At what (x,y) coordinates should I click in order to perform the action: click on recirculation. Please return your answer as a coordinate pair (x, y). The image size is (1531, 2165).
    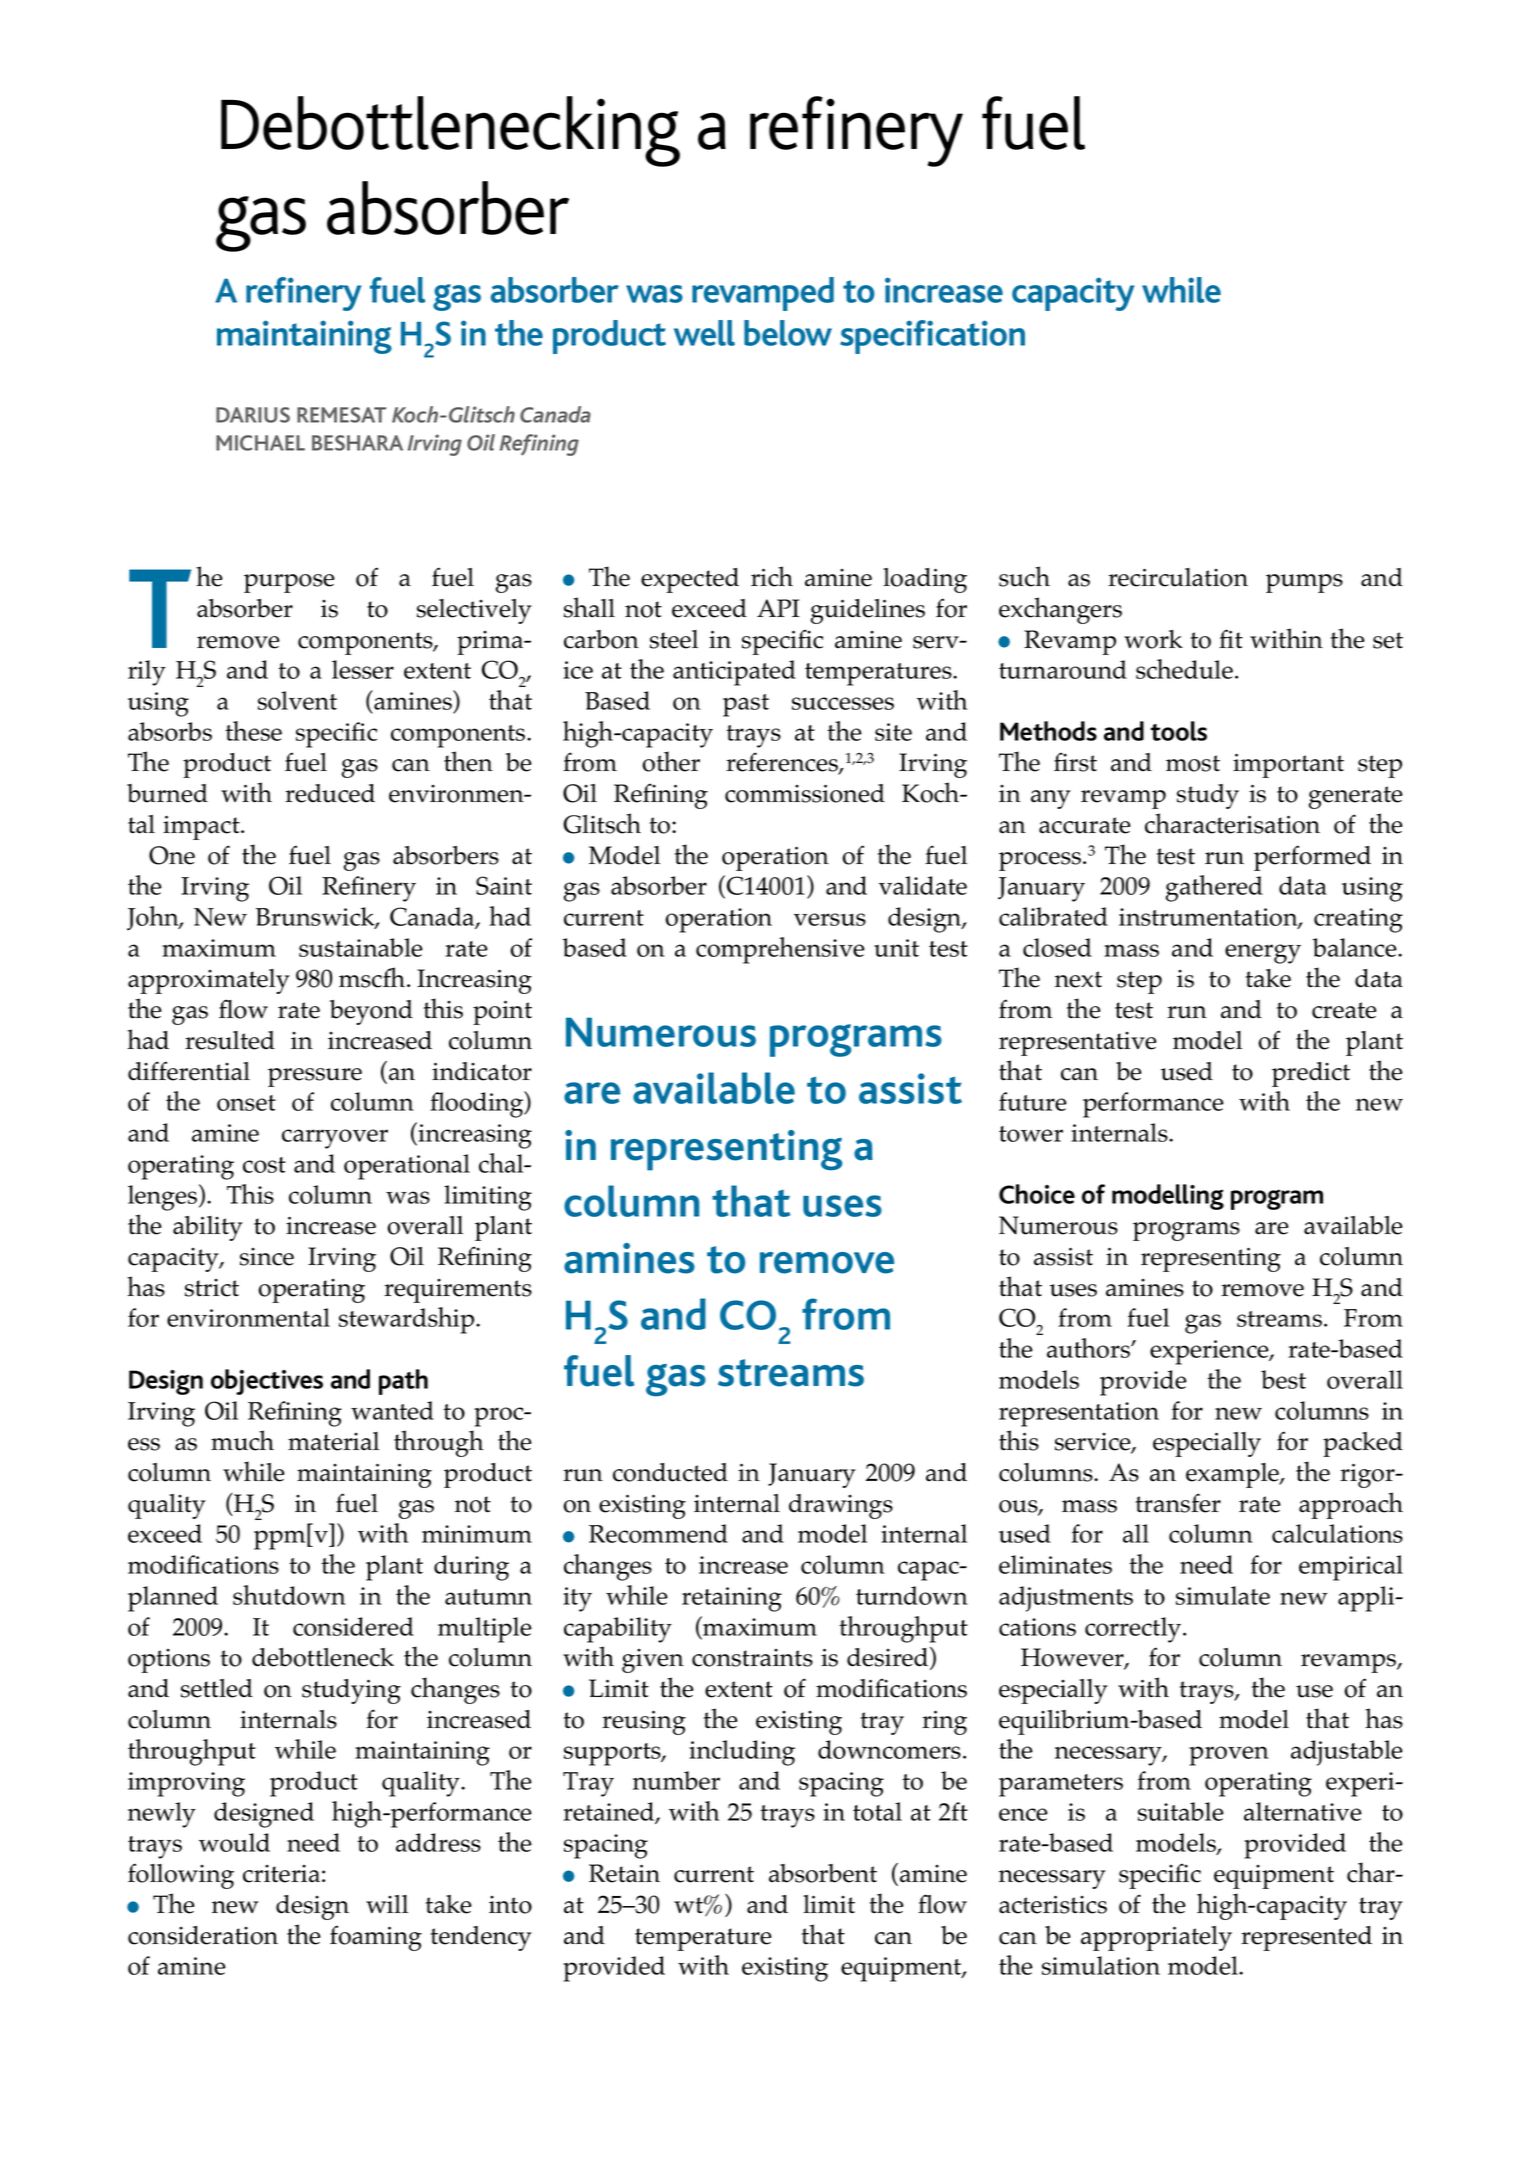
    Looking at the image, I should click on (1178, 577).
